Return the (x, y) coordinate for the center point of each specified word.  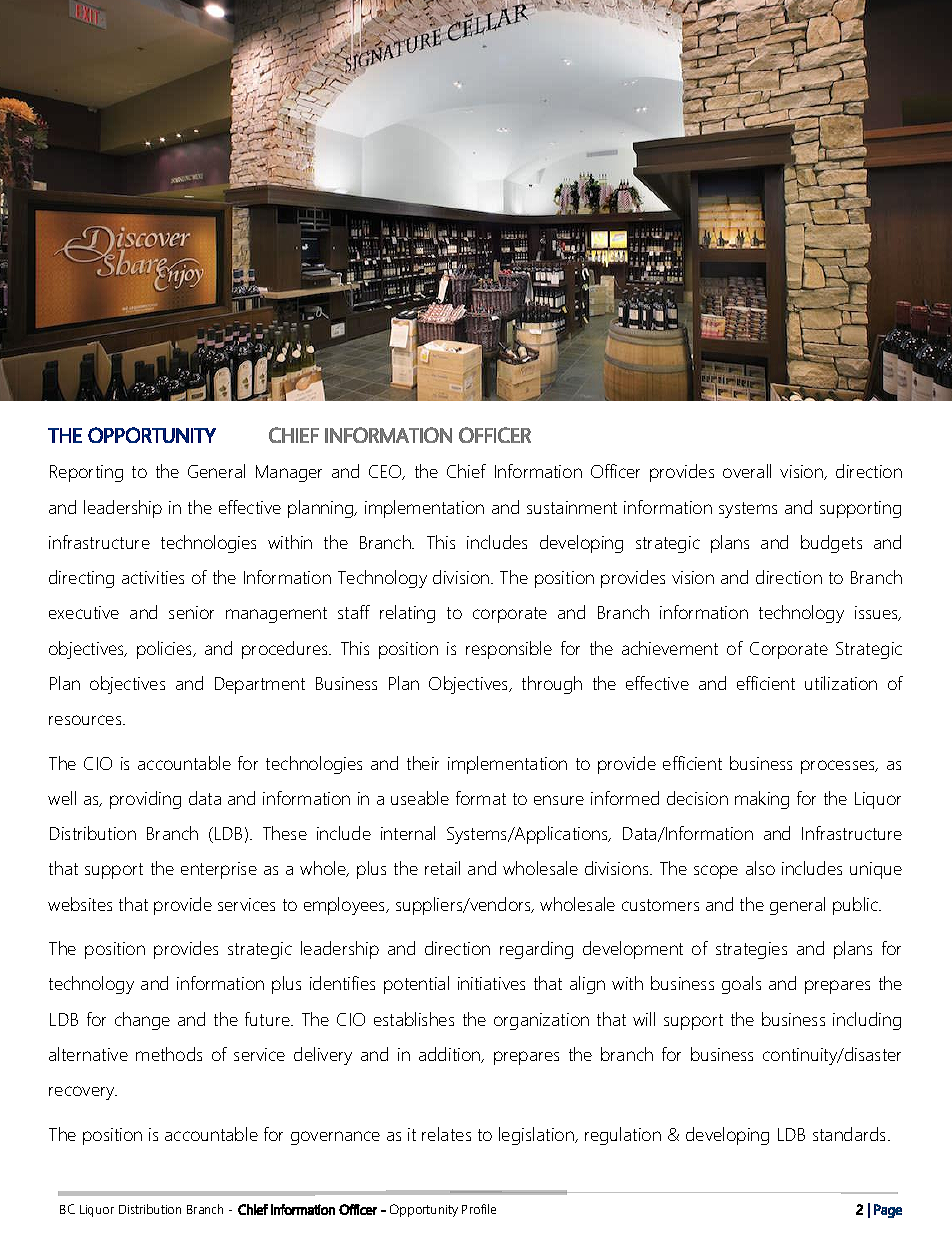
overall (747, 471)
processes (839, 767)
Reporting (86, 473)
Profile (479, 1209)
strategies (751, 950)
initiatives (491, 983)
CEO (386, 472)
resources (86, 720)
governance (335, 1138)
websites (80, 904)
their (423, 763)
